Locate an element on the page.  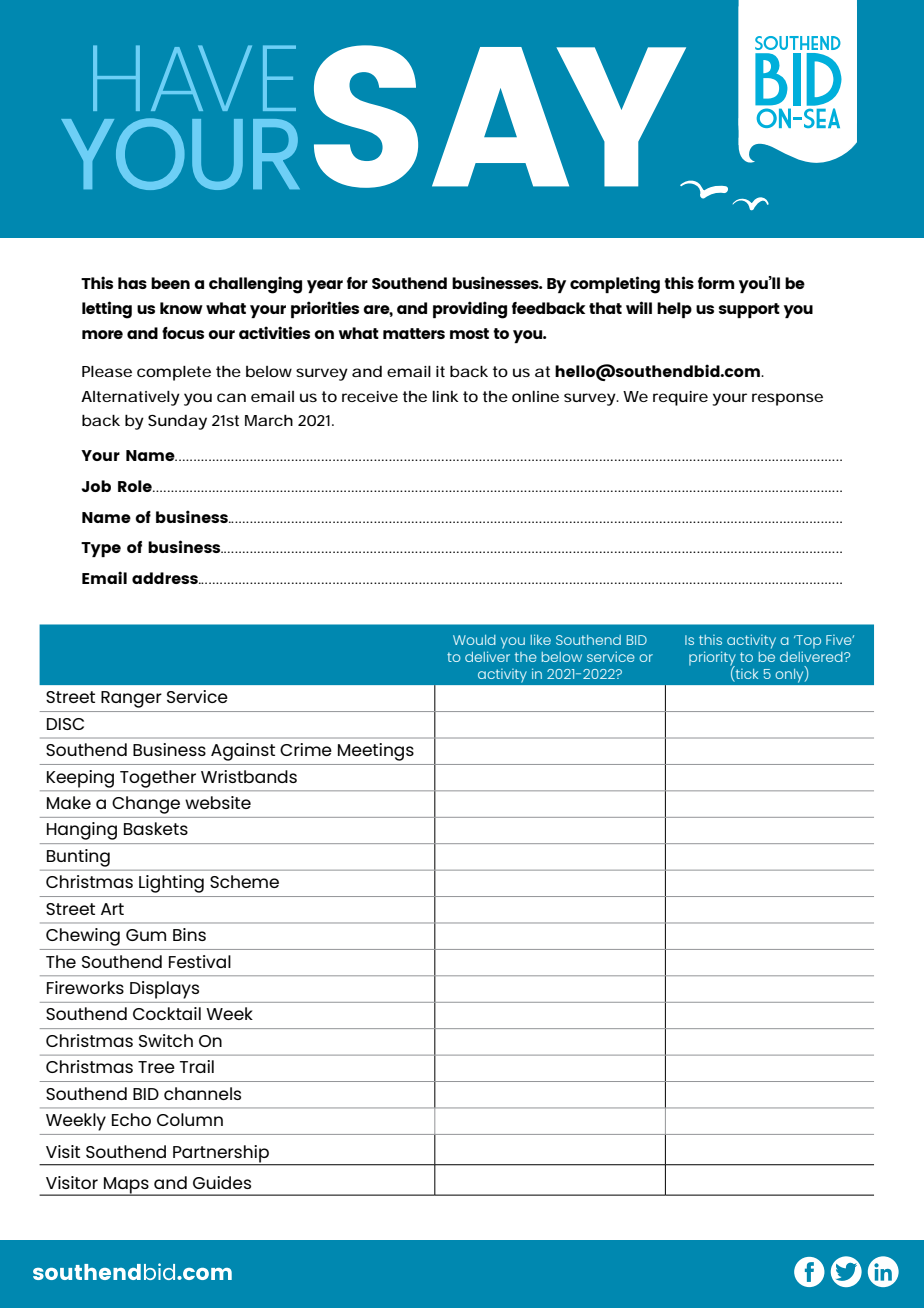
support is located at coordinates (749, 310).
